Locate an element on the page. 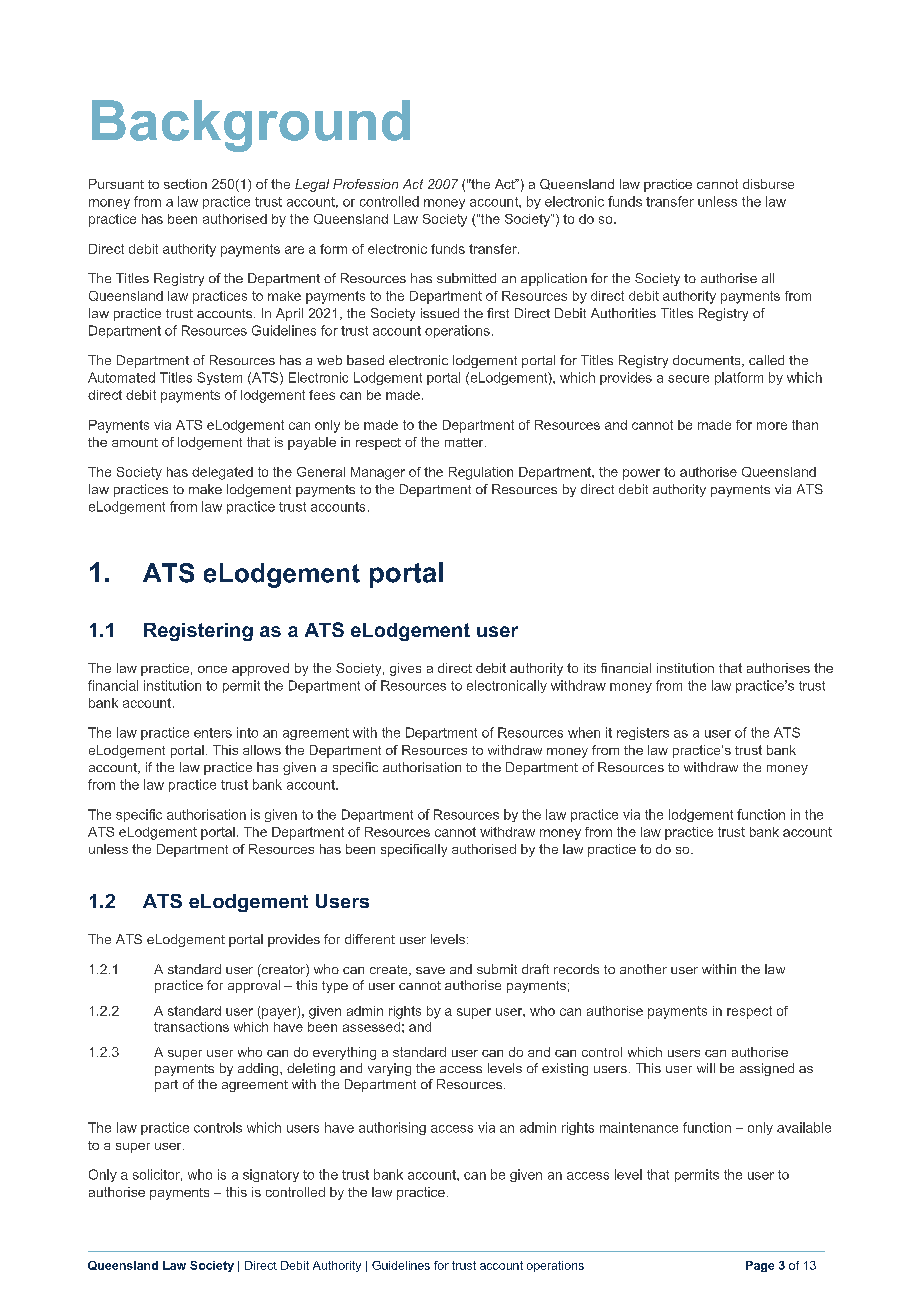 This document has width=924, height=1308. another is located at coordinates (643, 969).
